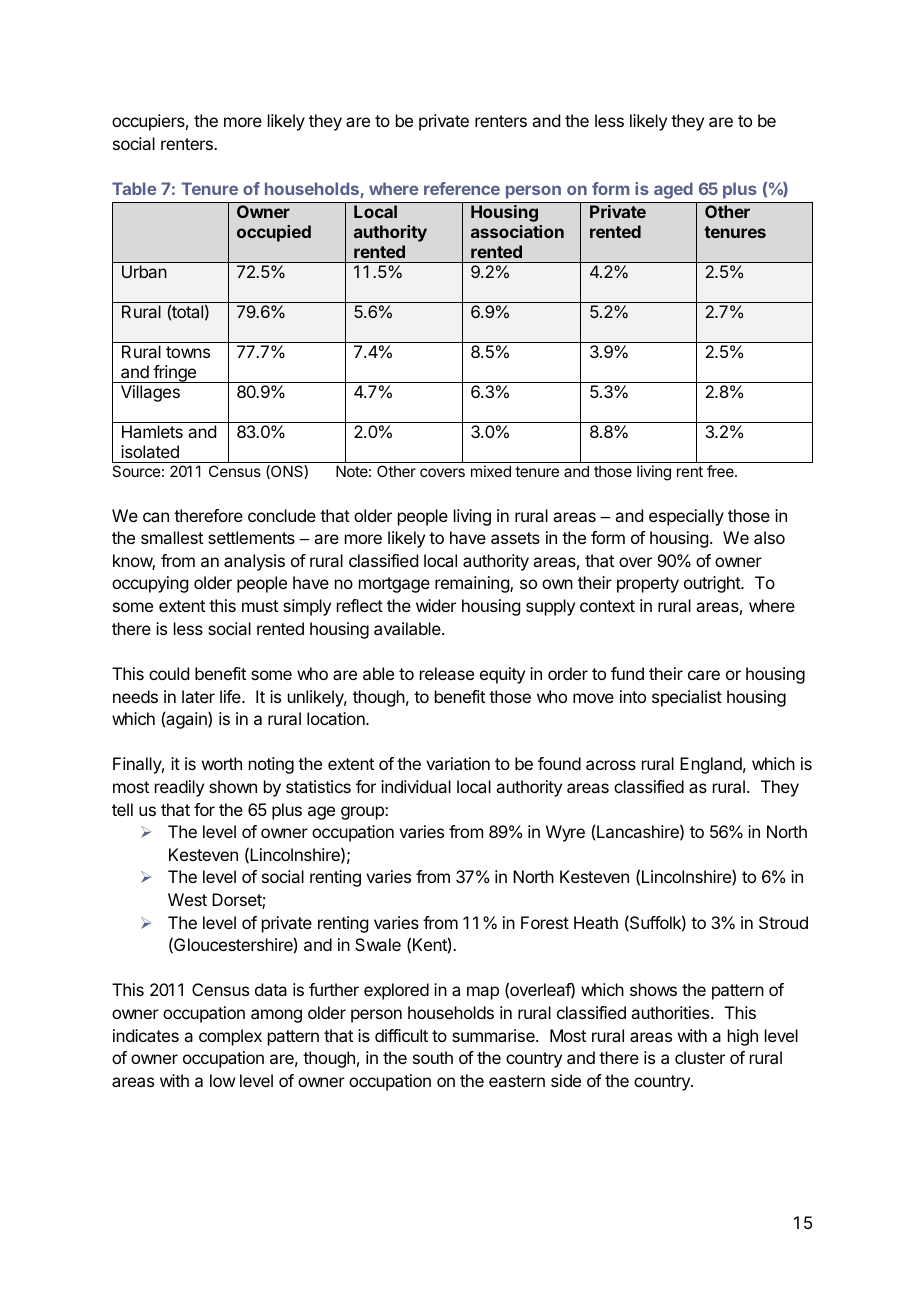 The image size is (924, 1308). Describe the element at coordinates (700, 1057) in the screenshot. I see `cluster` at that location.
